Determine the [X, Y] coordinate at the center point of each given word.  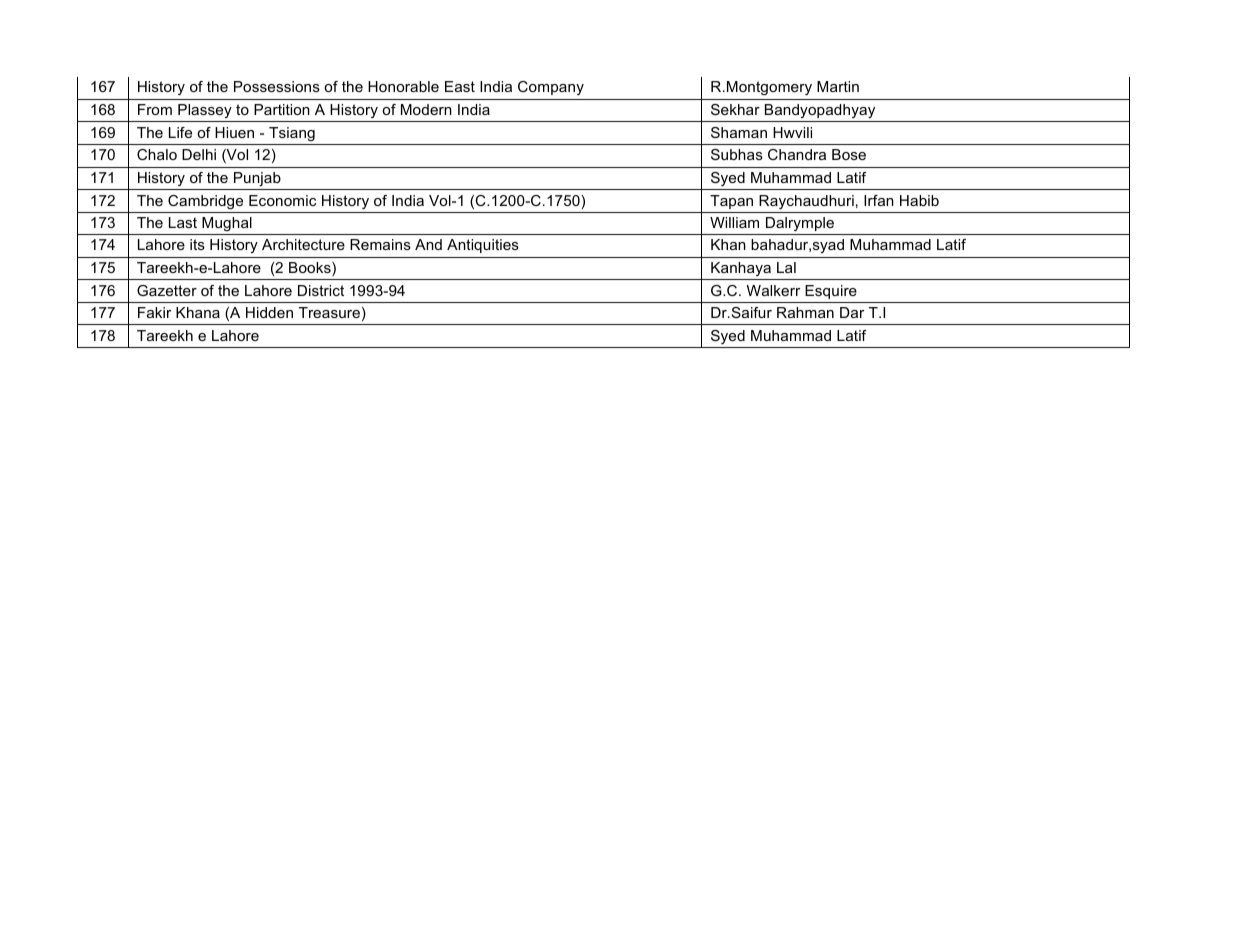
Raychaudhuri [806, 202]
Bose [849, 154]
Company [551, 88]
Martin [838, 86]
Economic [282, 200]
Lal [786, 267]
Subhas [737, 154]
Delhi [199, 154]
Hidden [269, 312]
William [734, 222]
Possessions [277, 86]
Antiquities [483, 246]
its [197, 244]
